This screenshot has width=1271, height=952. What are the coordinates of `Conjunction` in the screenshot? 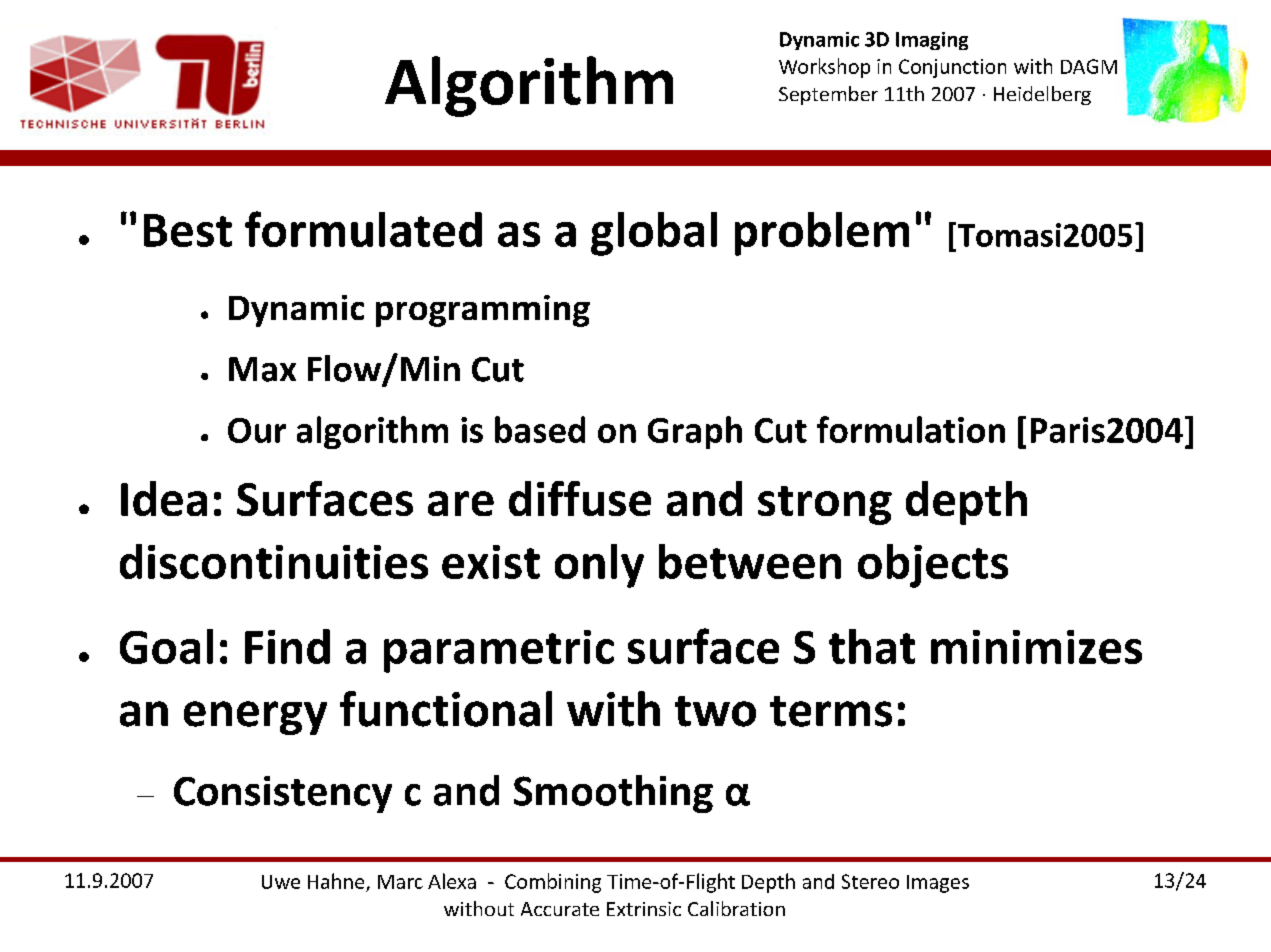 It's located at (952, 68).
